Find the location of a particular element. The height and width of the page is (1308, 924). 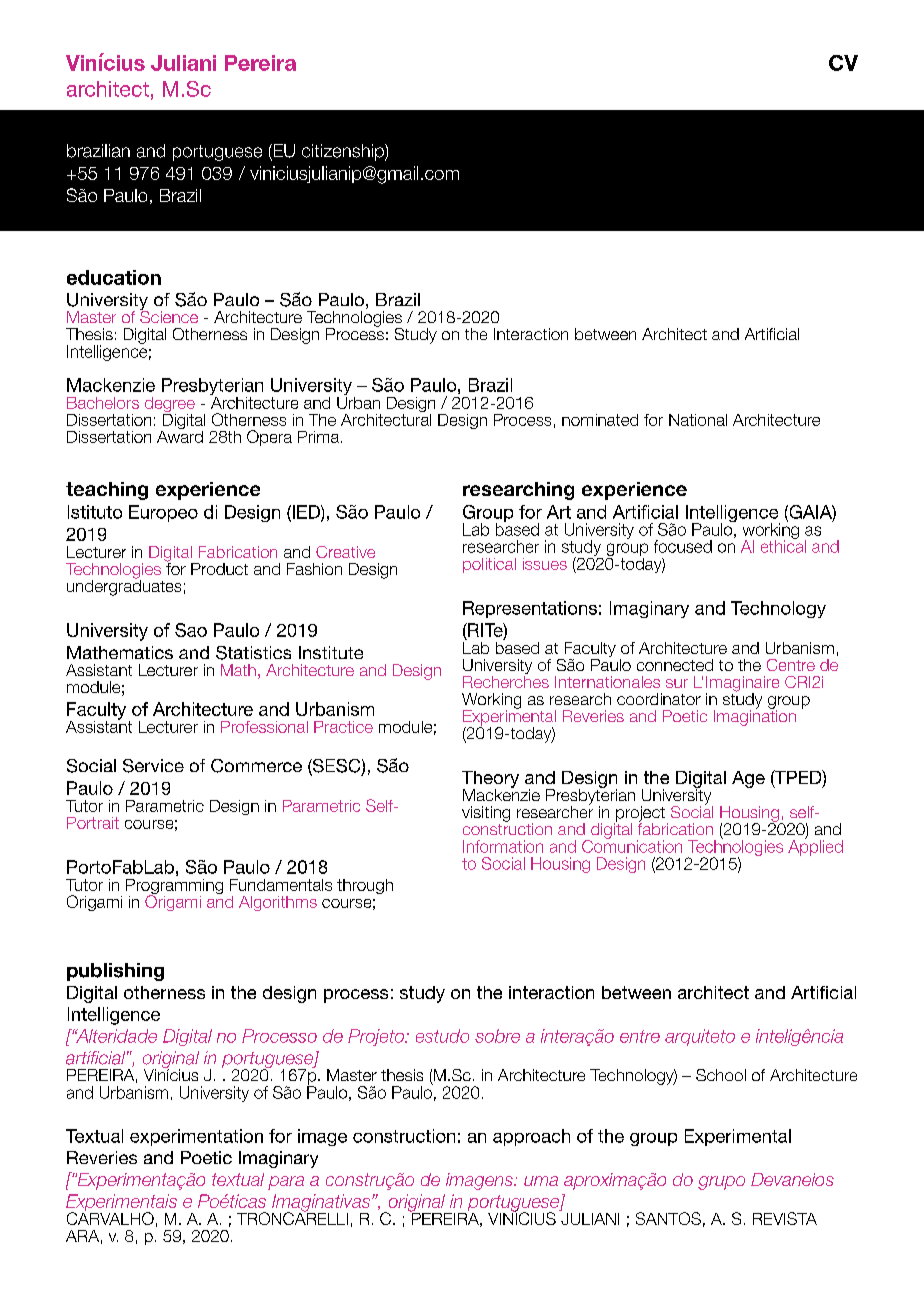

Programming is located at coordinates (174, 888).
